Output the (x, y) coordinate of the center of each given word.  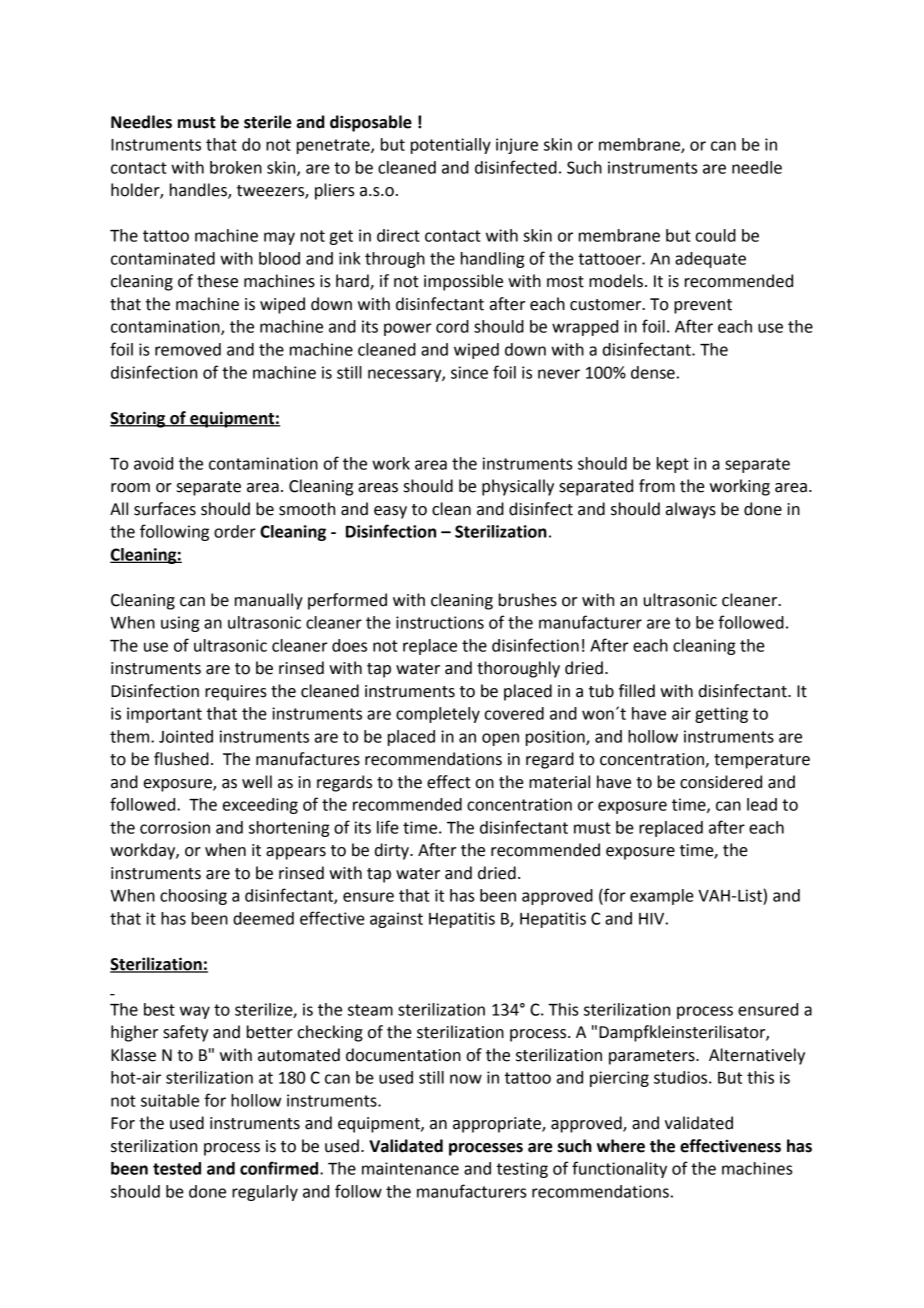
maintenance (410, 1168)
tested (177, 1168)
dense (653, 372)
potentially (451, 146)
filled (637, 691)
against (396, 920)
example (662, 897)
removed (188, 349)
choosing (193, 897)
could (716, 235)
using (180, 624)
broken (236, 167)
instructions (440, 622)
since (469, 372)
